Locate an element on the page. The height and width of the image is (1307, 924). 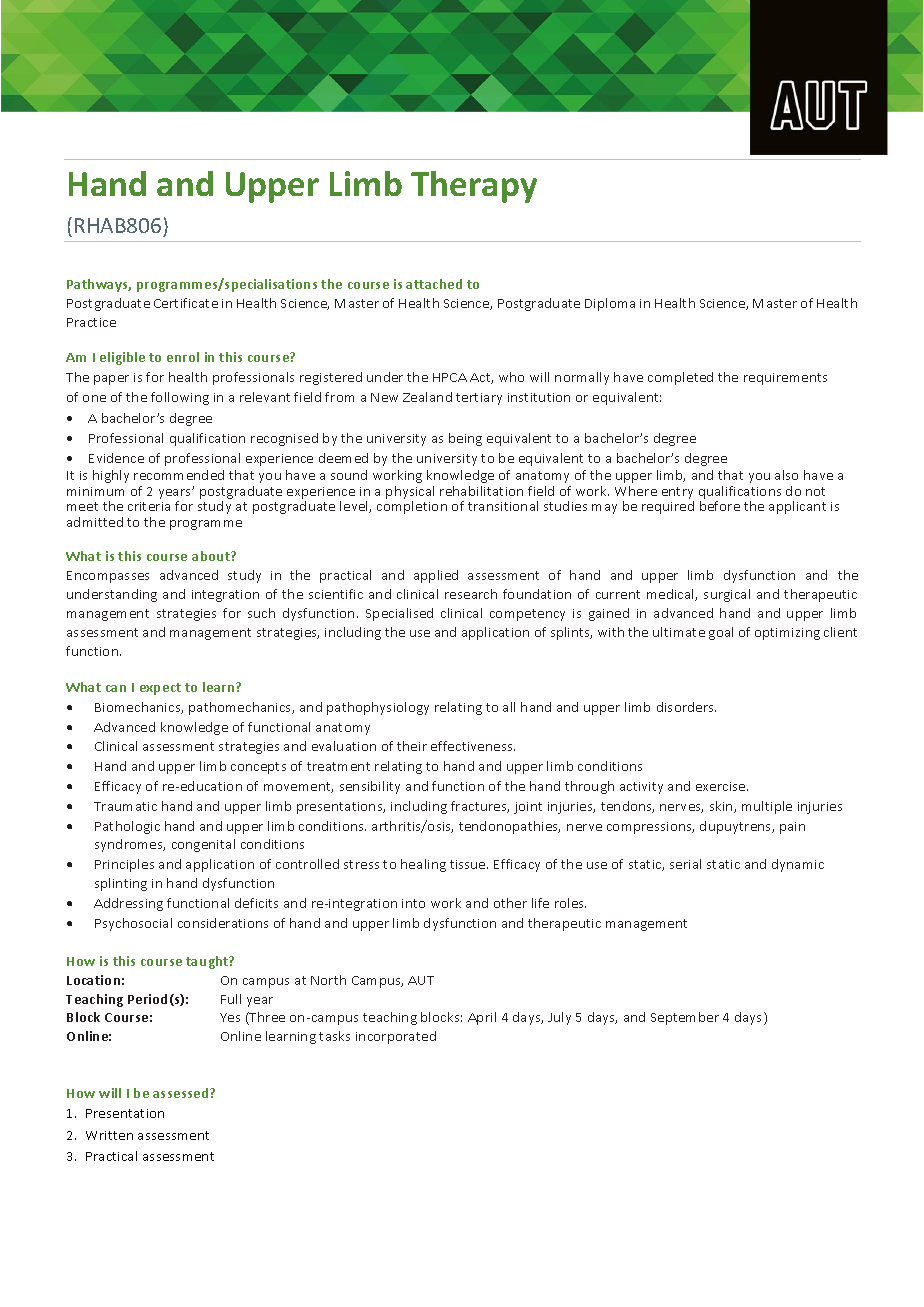
recommended is located at coordinates (179, 475).
